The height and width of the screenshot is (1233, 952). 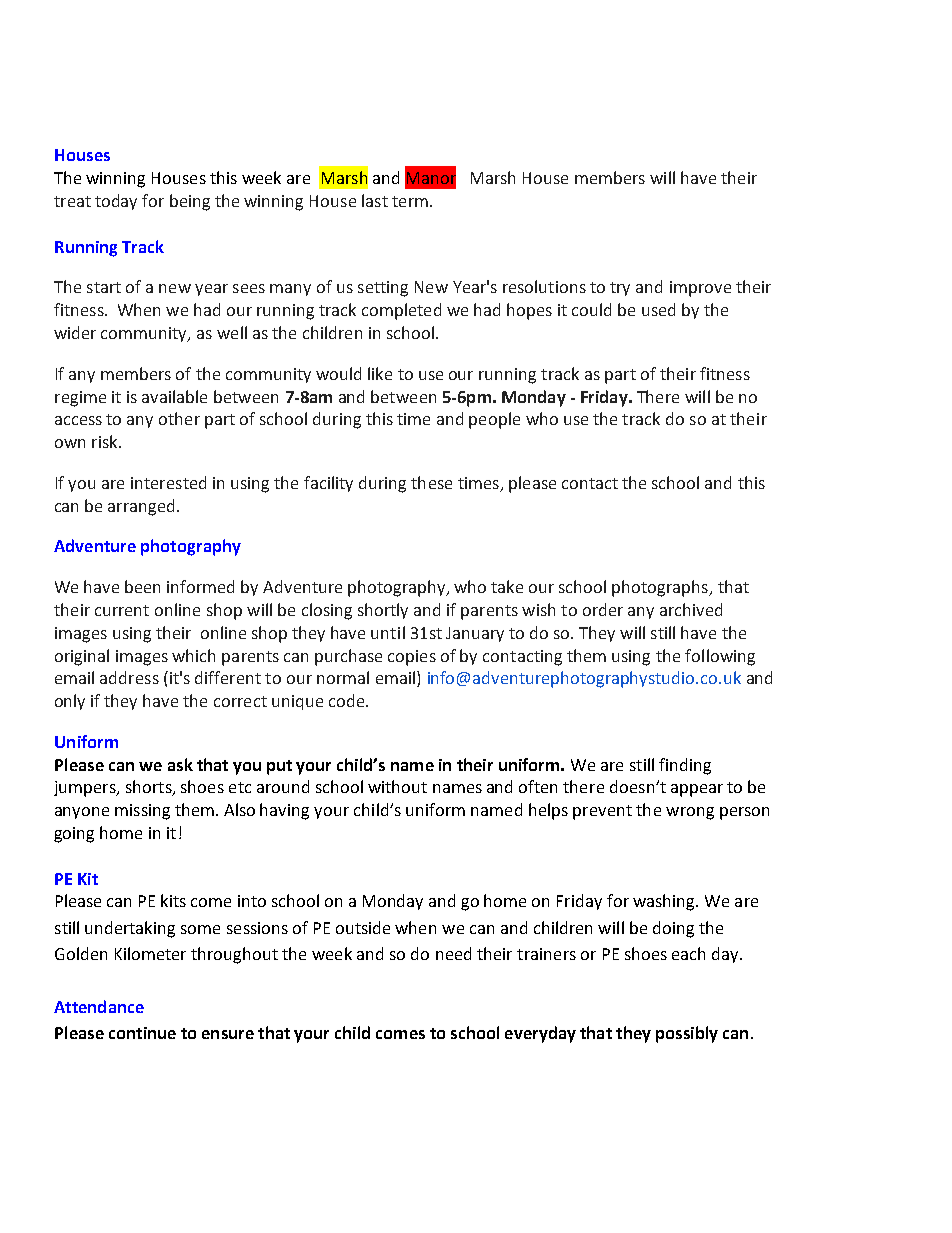 What do you see at coordinates (410, 201) in the screenshot?
I see `term` at bounding box center [410, 201].
